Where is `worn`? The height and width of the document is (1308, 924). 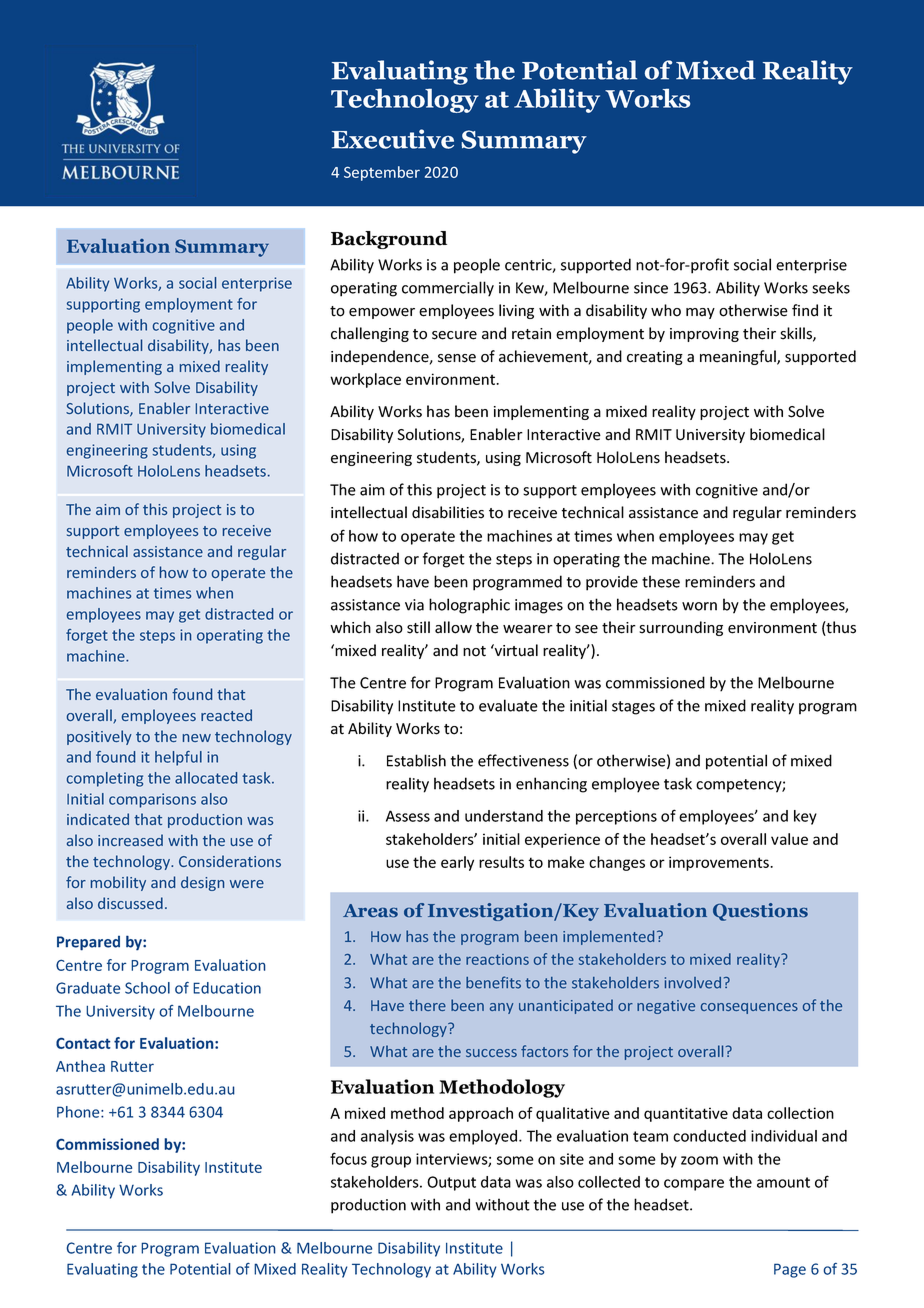
worn is located at coordinates (699, 606).
